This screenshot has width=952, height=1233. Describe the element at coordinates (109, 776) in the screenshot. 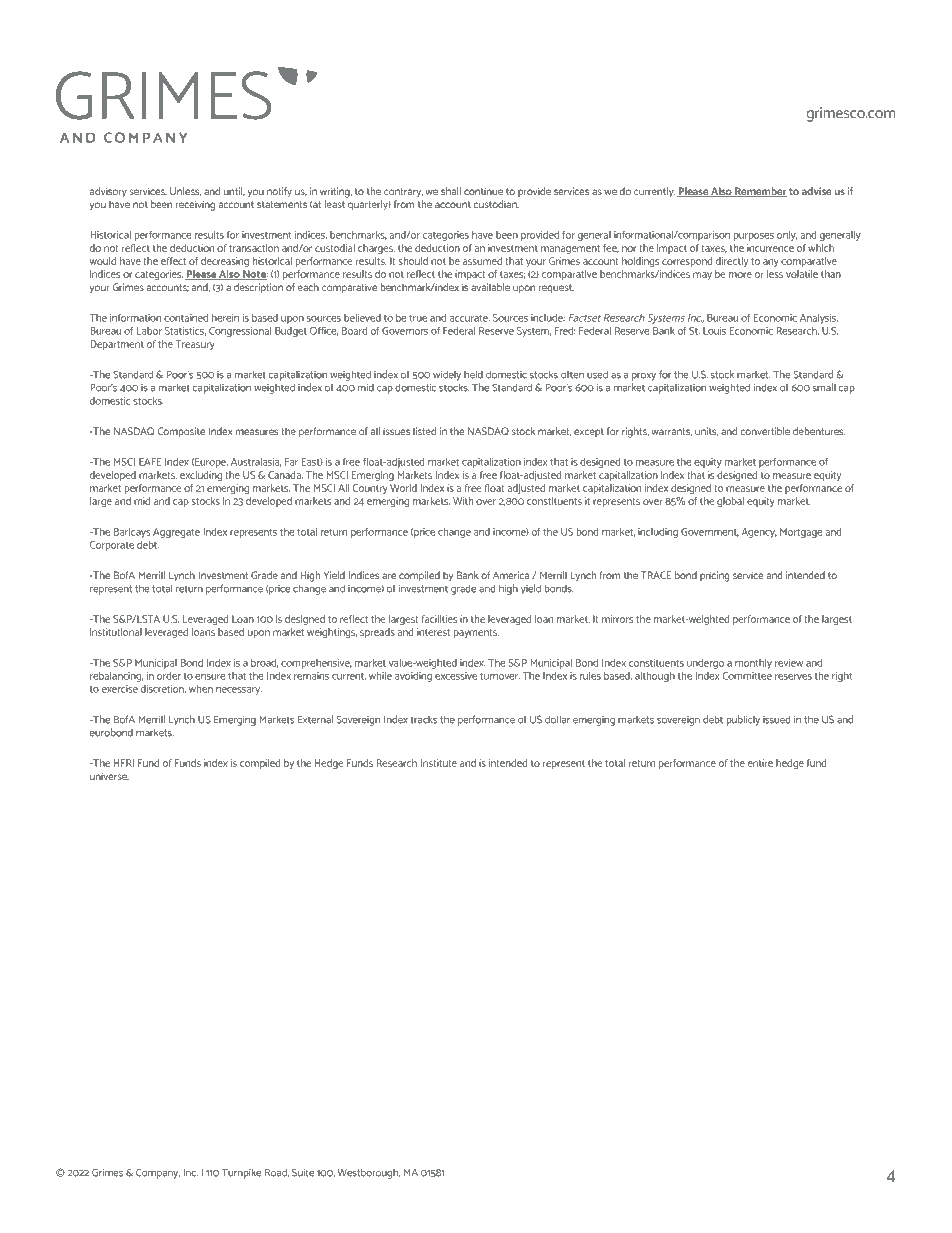

I see `universe` at that location.
